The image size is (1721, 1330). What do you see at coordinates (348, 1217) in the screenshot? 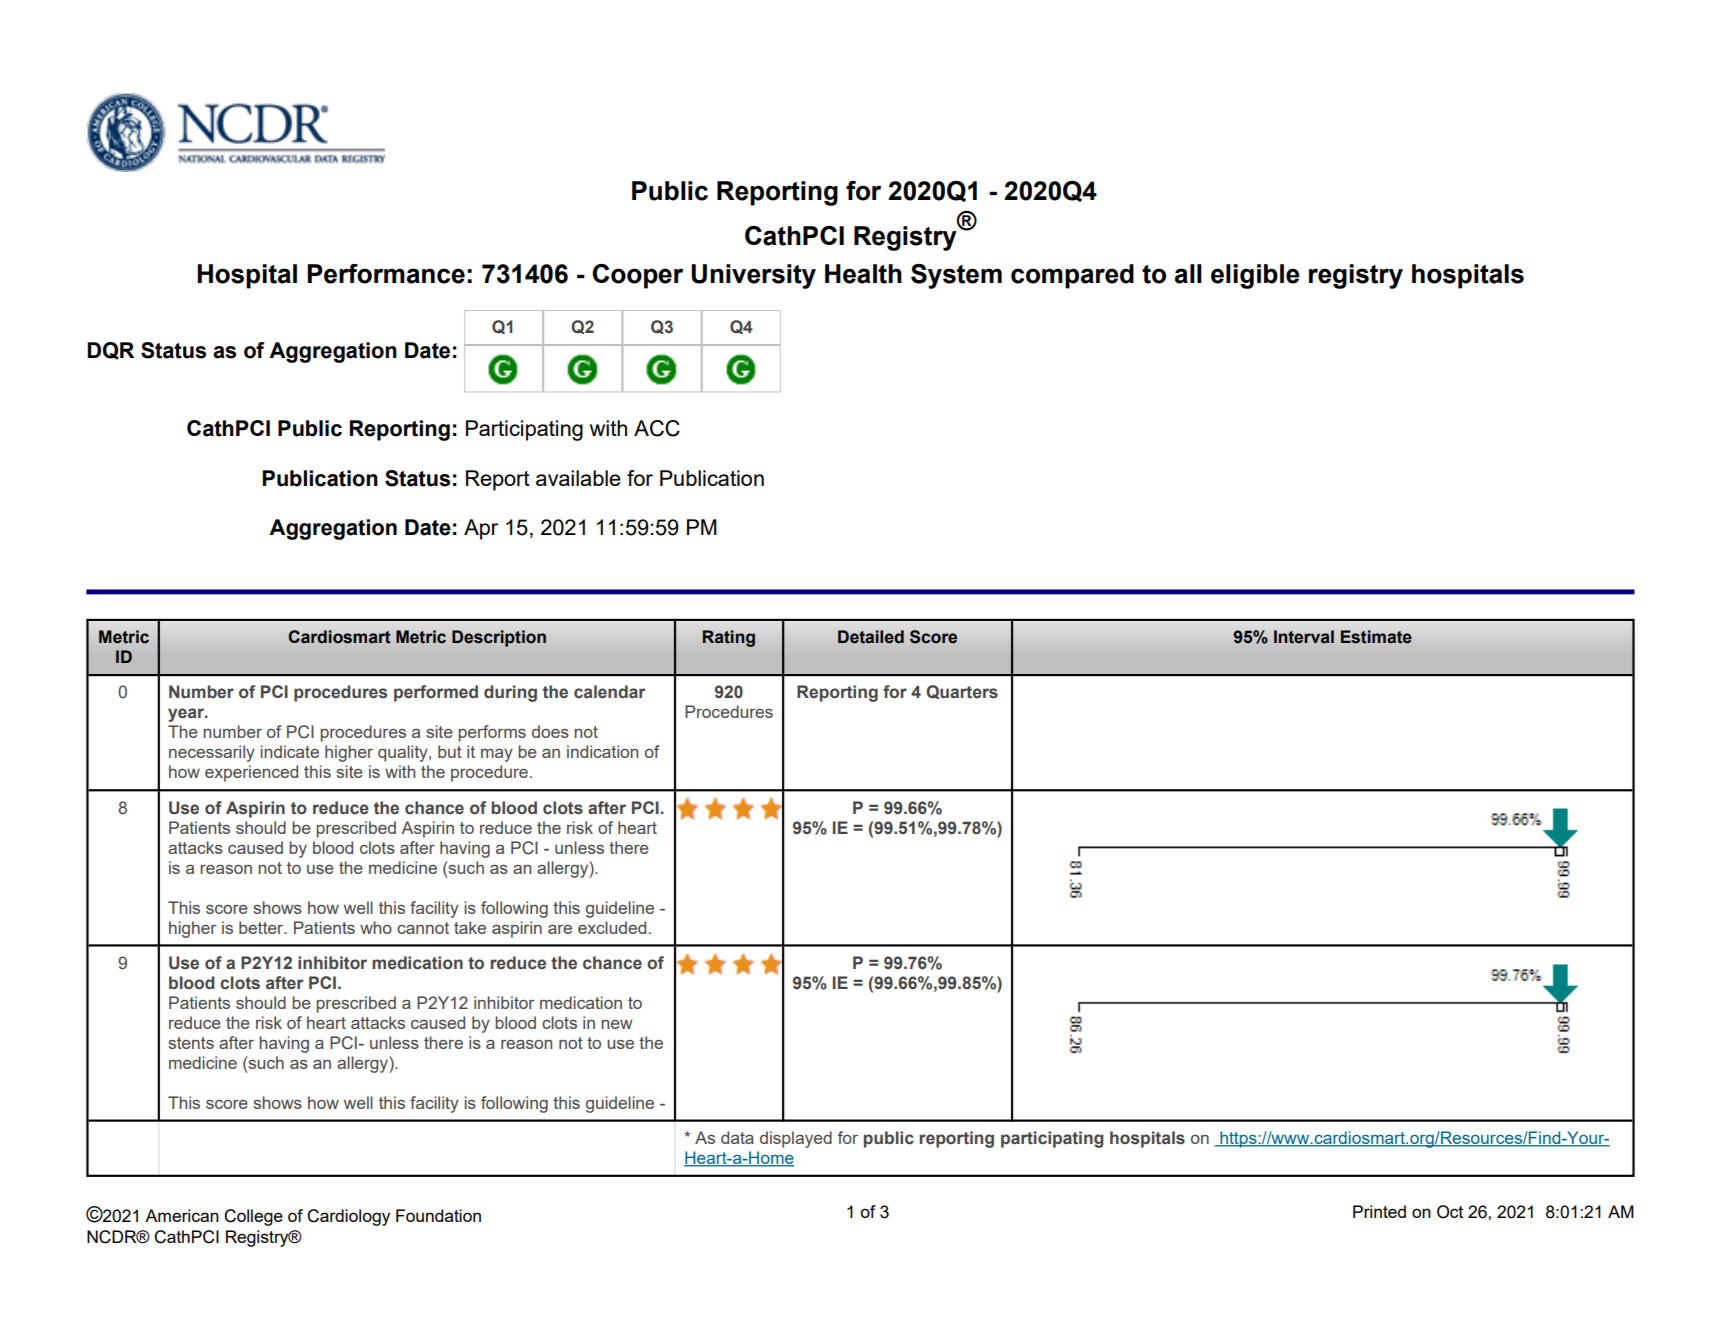
I see `Cardiology` at bounding box center [348, 1217].
